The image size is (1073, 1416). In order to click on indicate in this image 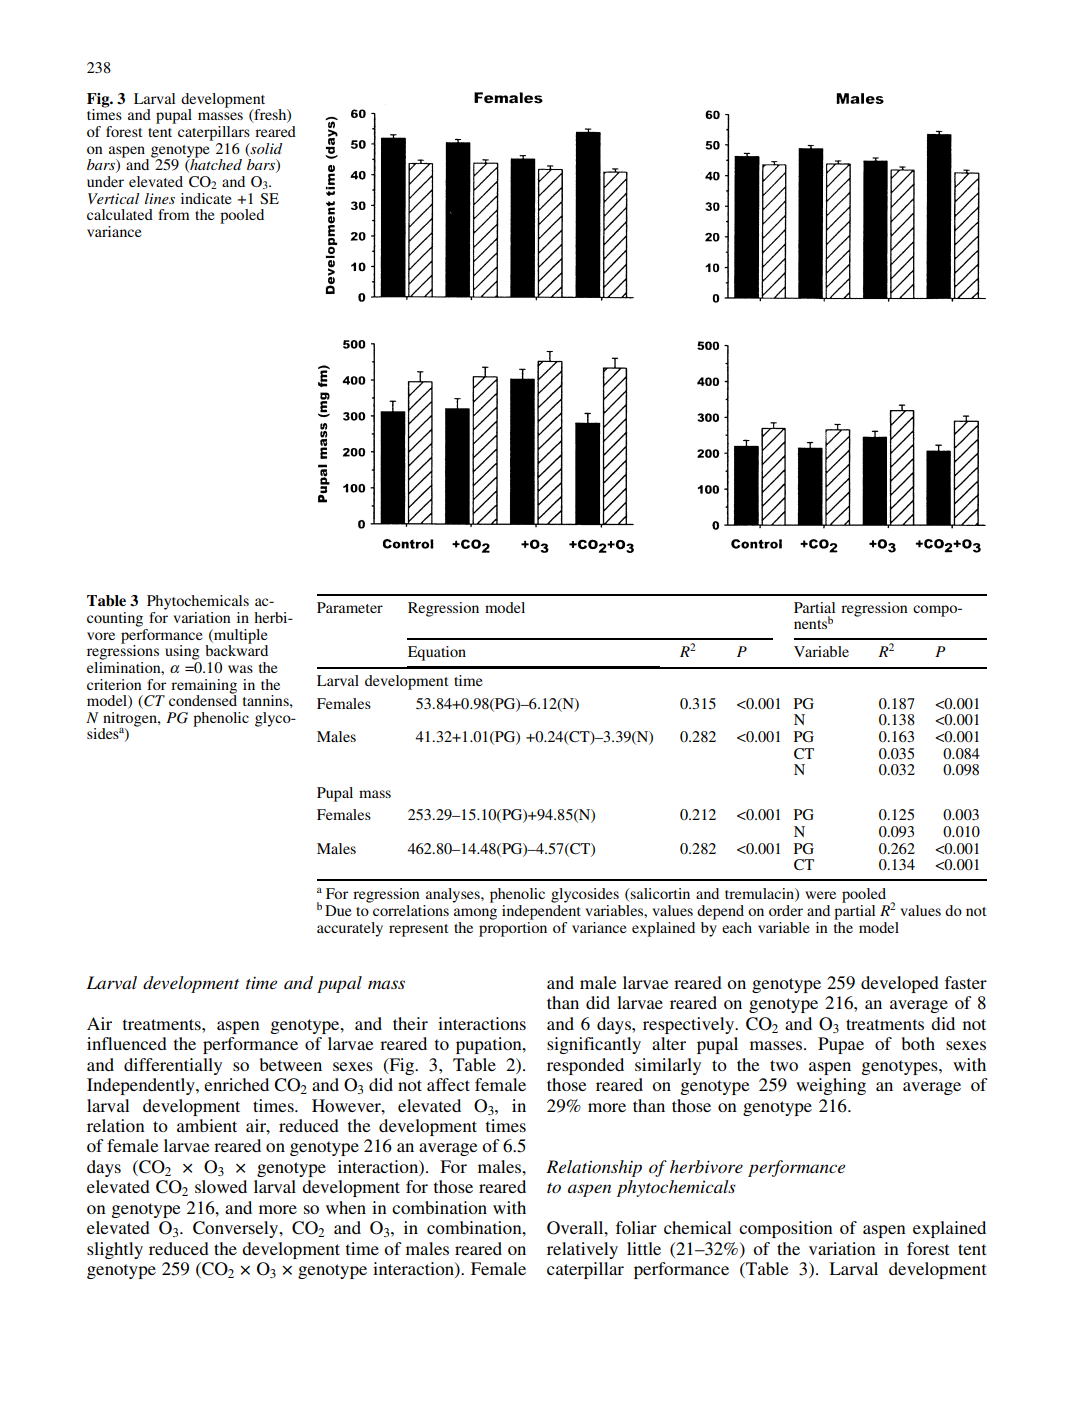, I will do `click(206, 198)`.
